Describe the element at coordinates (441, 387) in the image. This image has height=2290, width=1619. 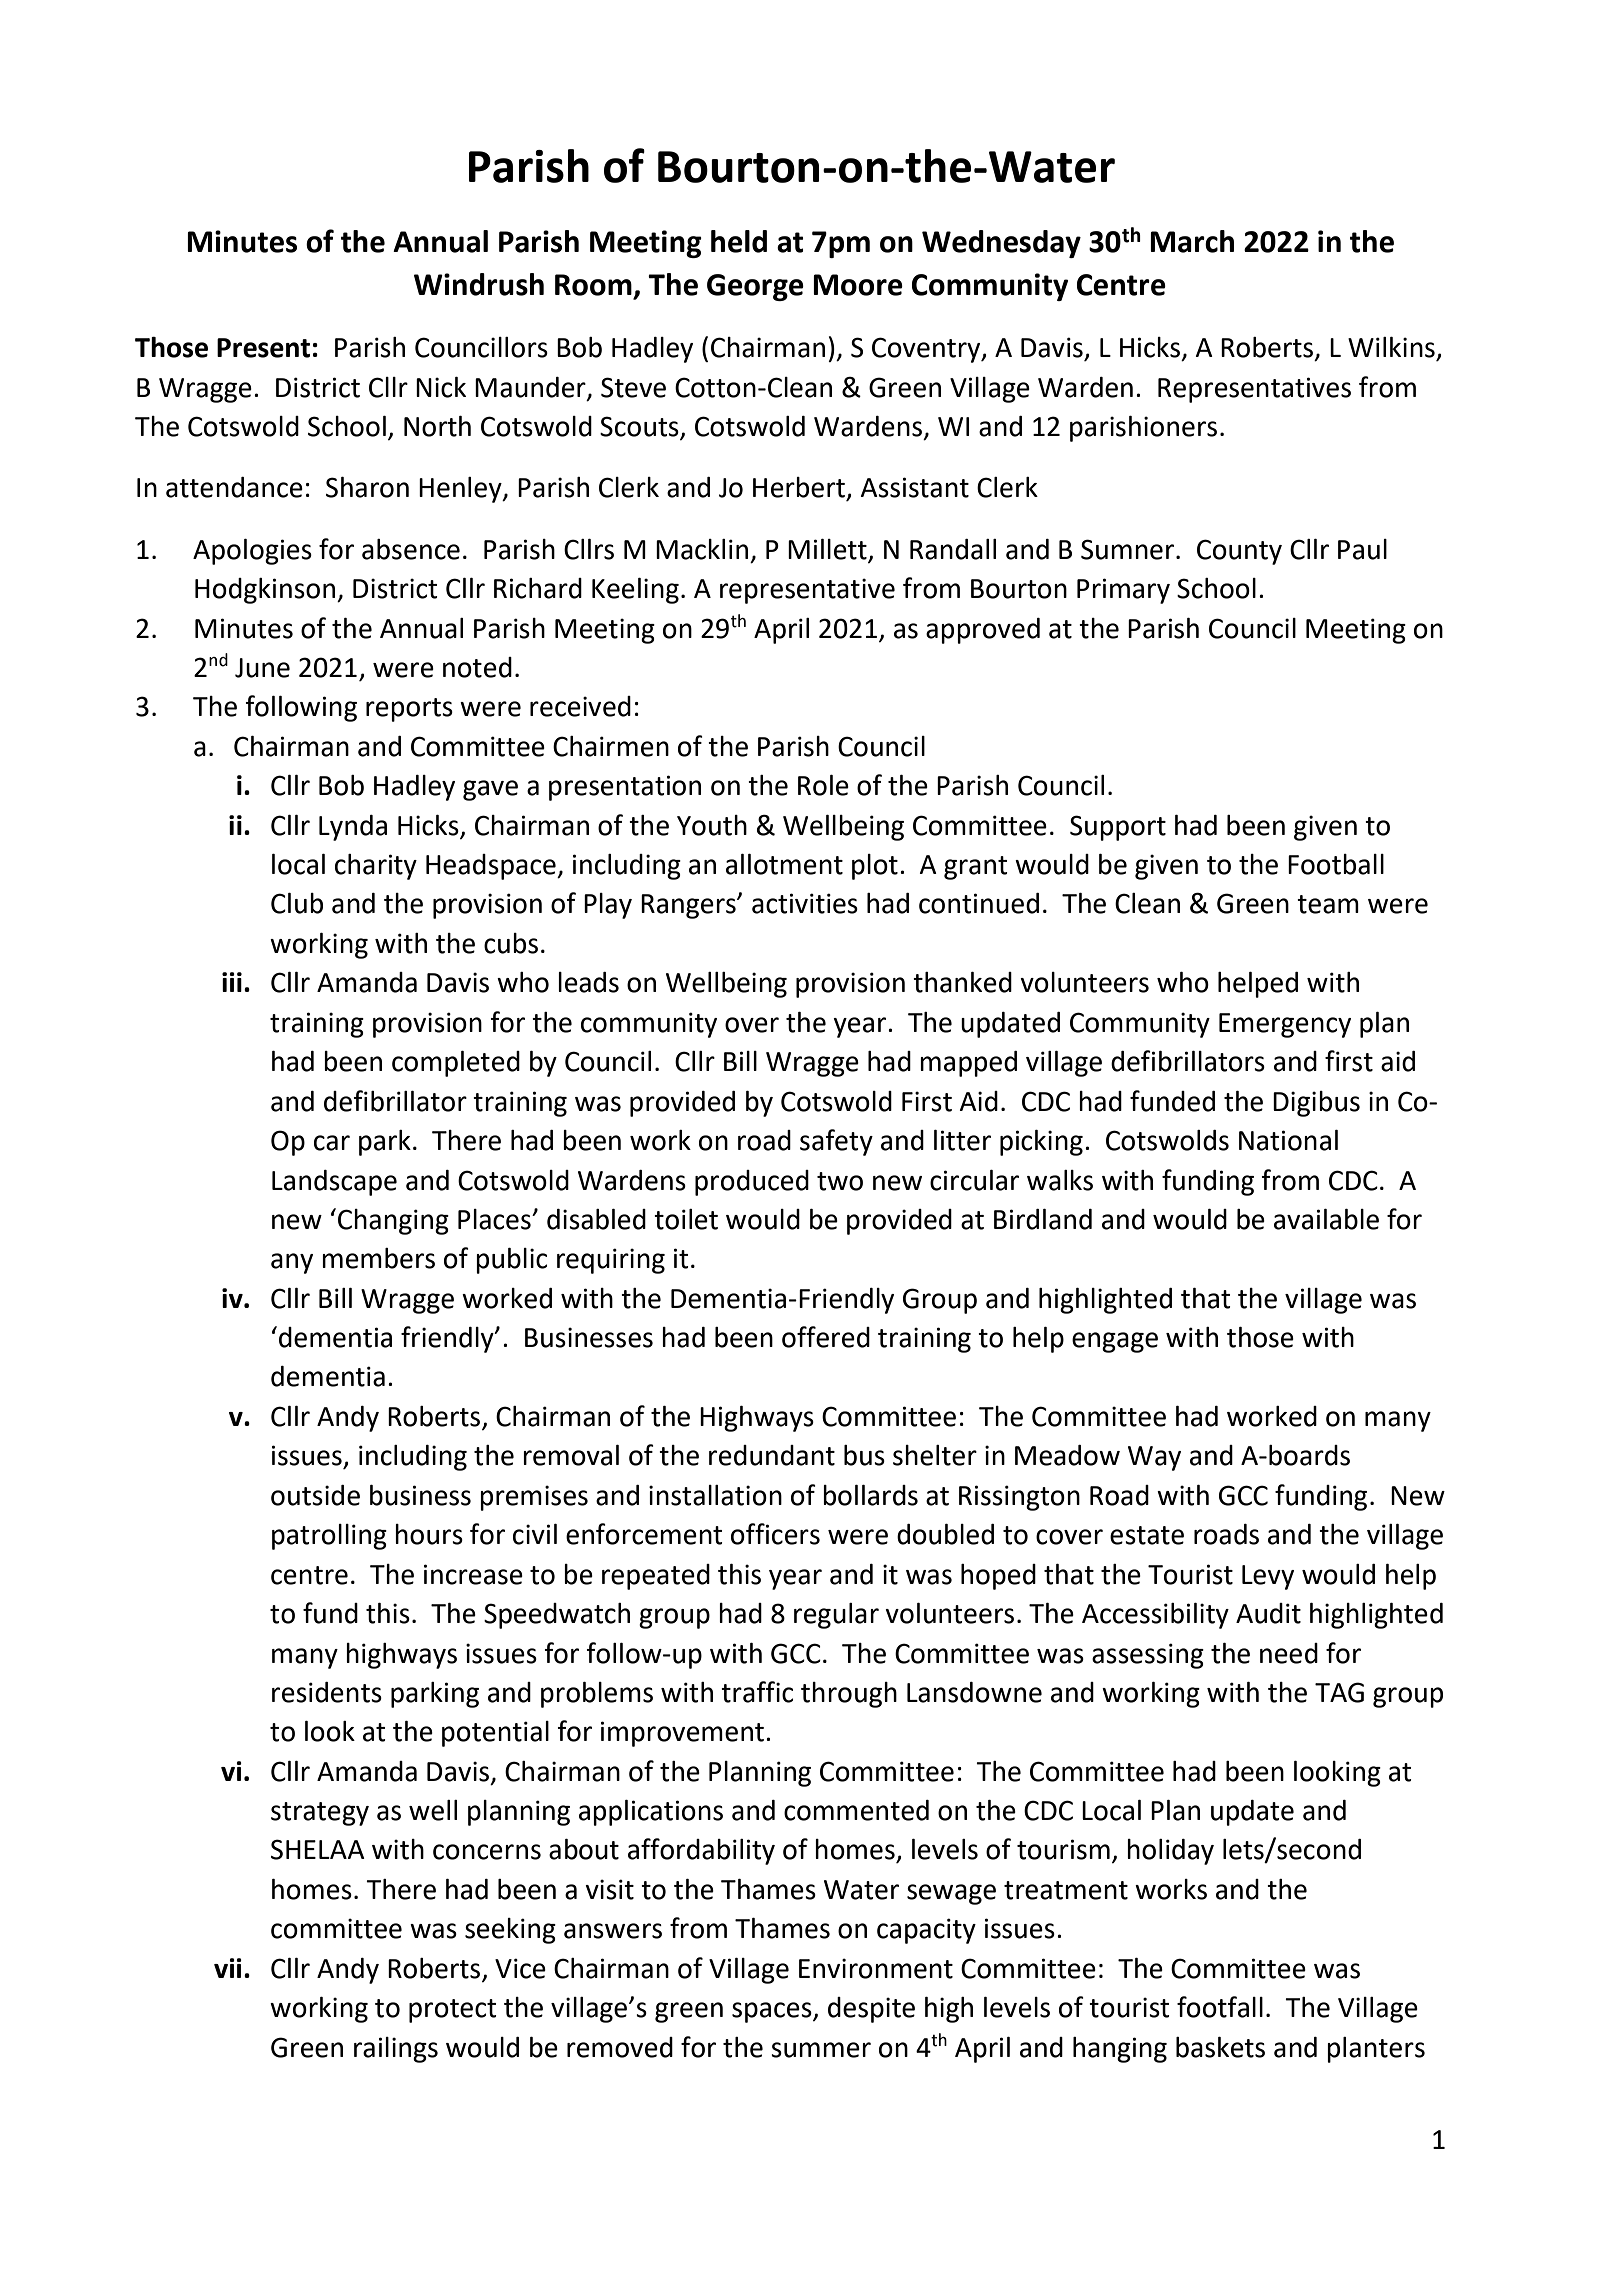
I see `Nick` at that location.
